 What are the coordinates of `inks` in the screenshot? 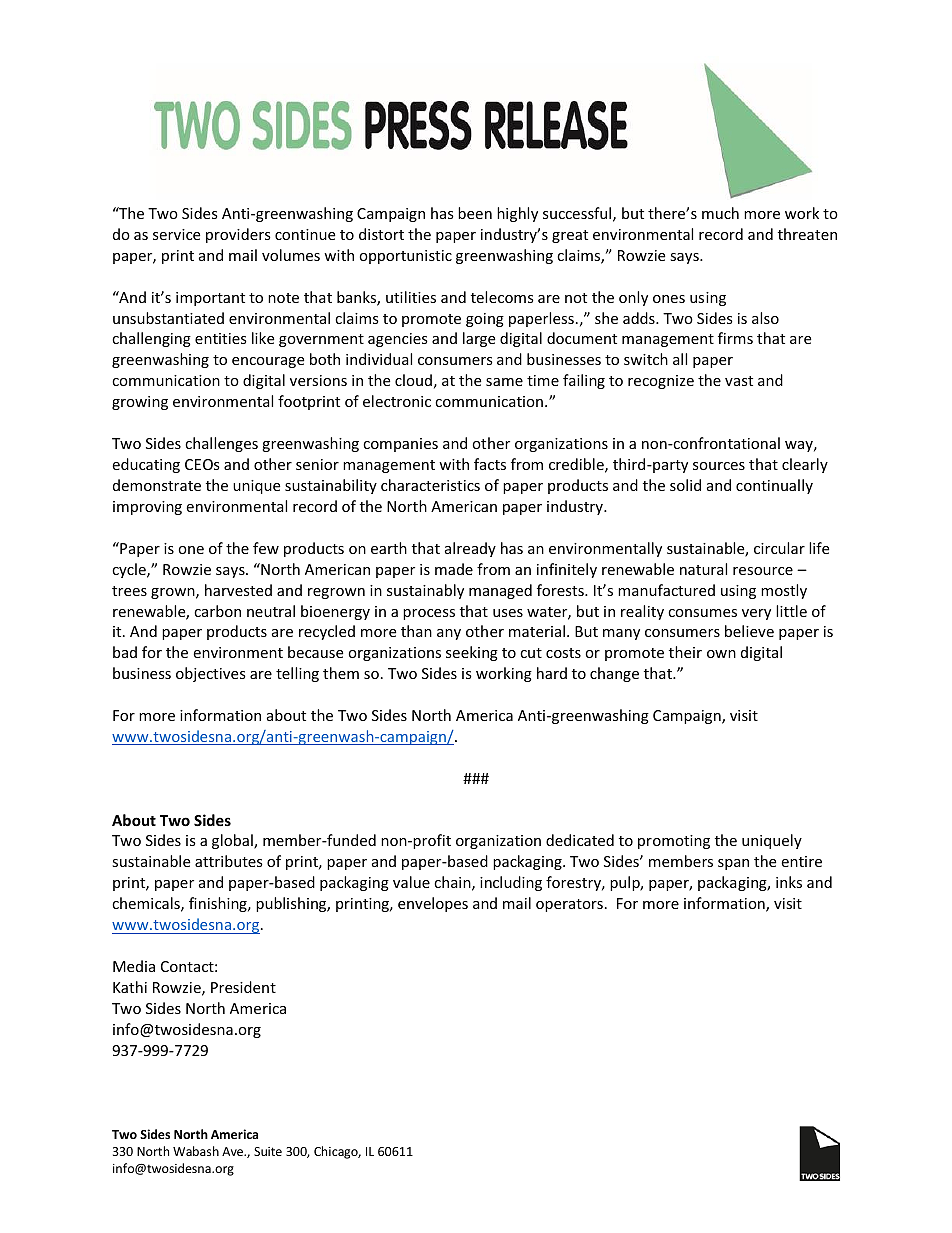 It's located at (789, 882).
